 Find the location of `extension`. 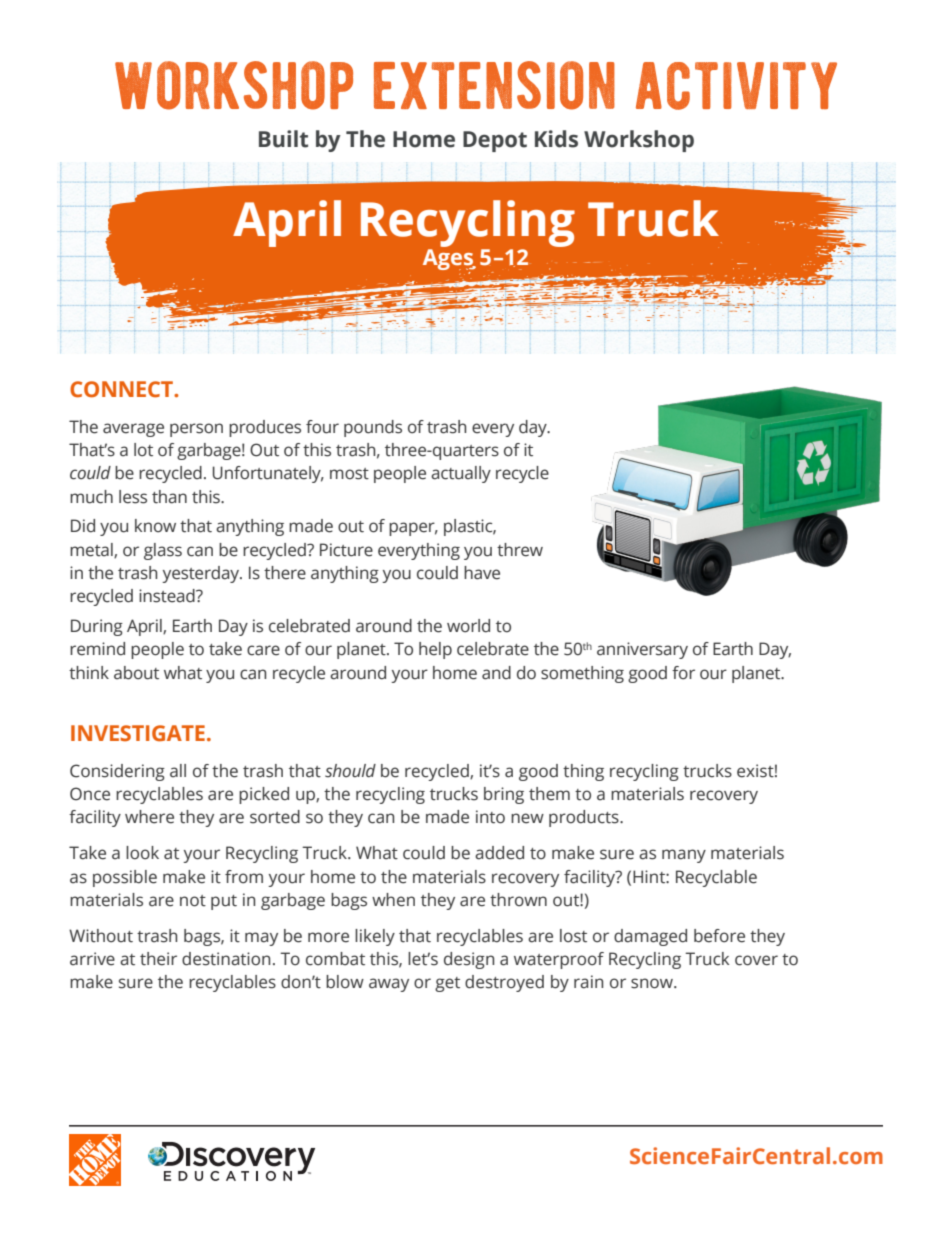

extension is located at coordinates (494, 85).
